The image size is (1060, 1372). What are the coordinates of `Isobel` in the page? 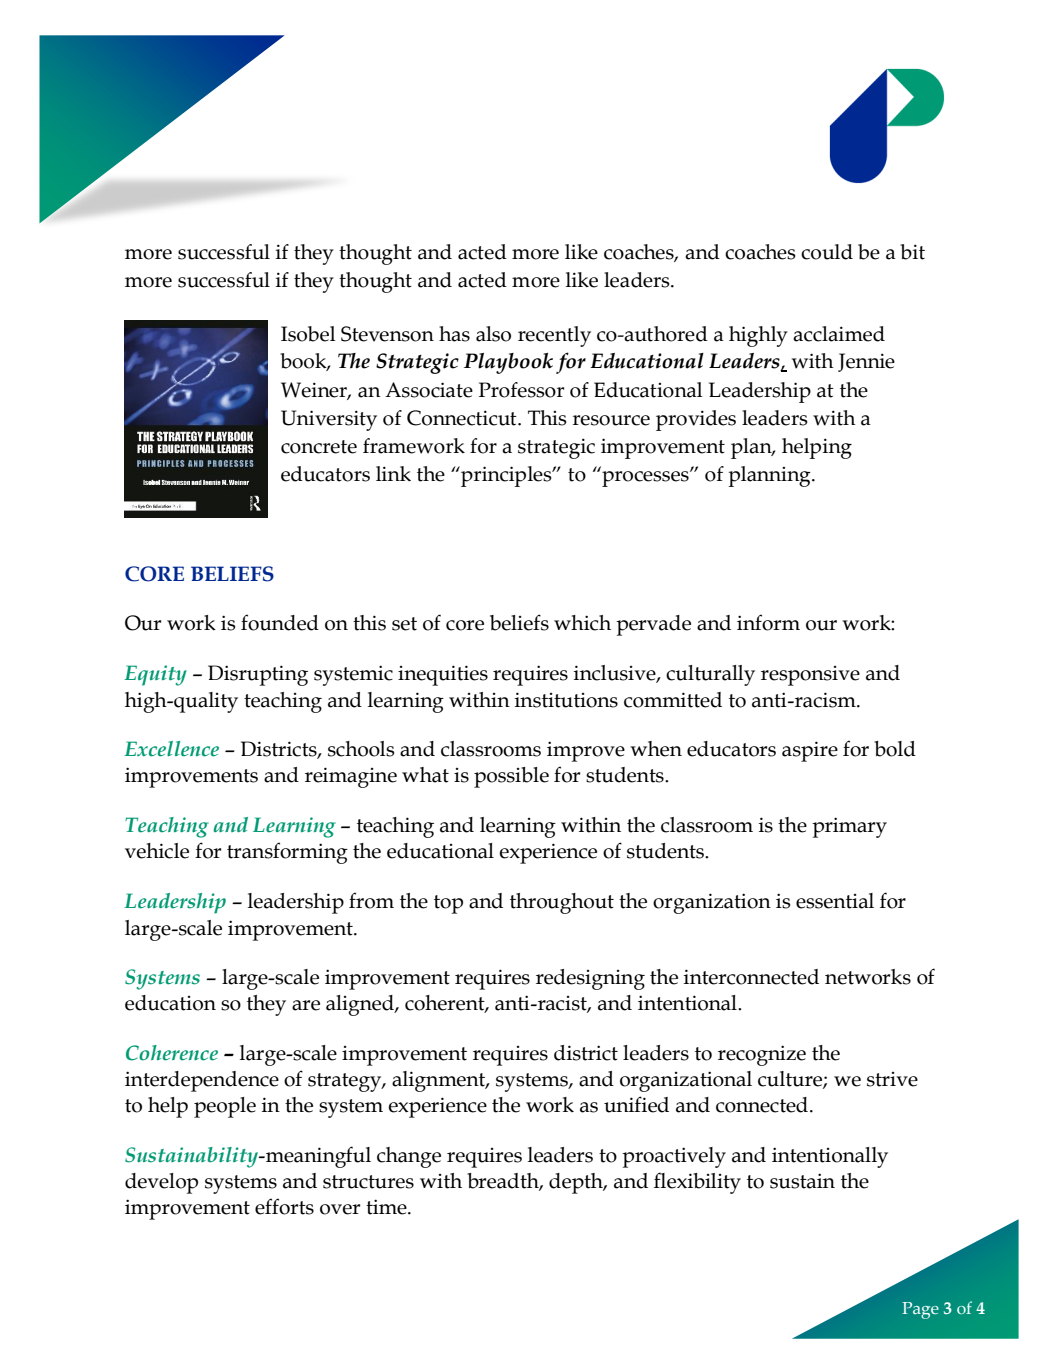 It's located at (308, 334).
